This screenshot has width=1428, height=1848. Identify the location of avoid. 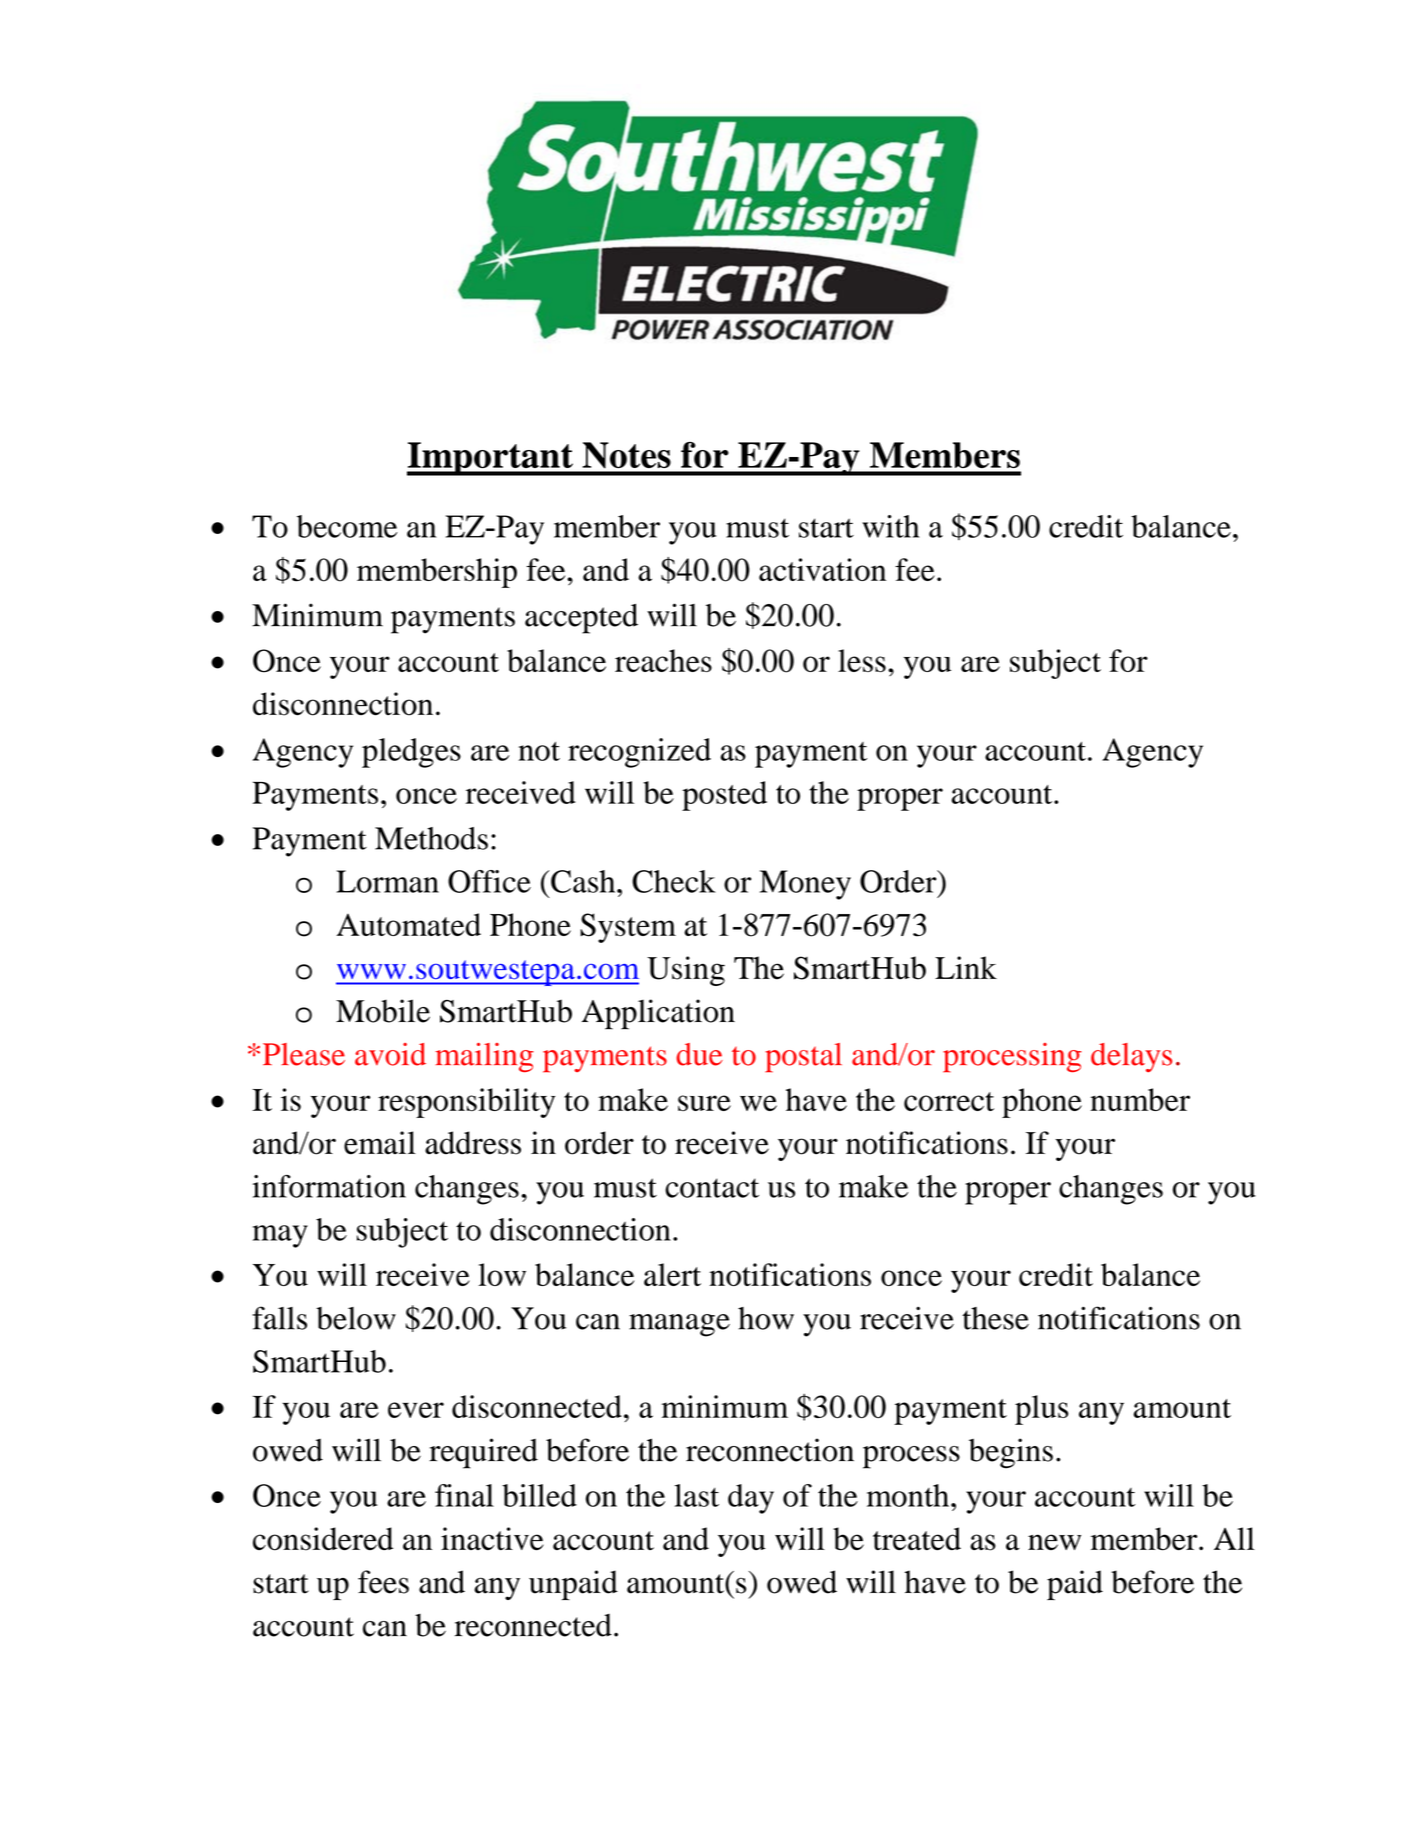
(390, 1054).
